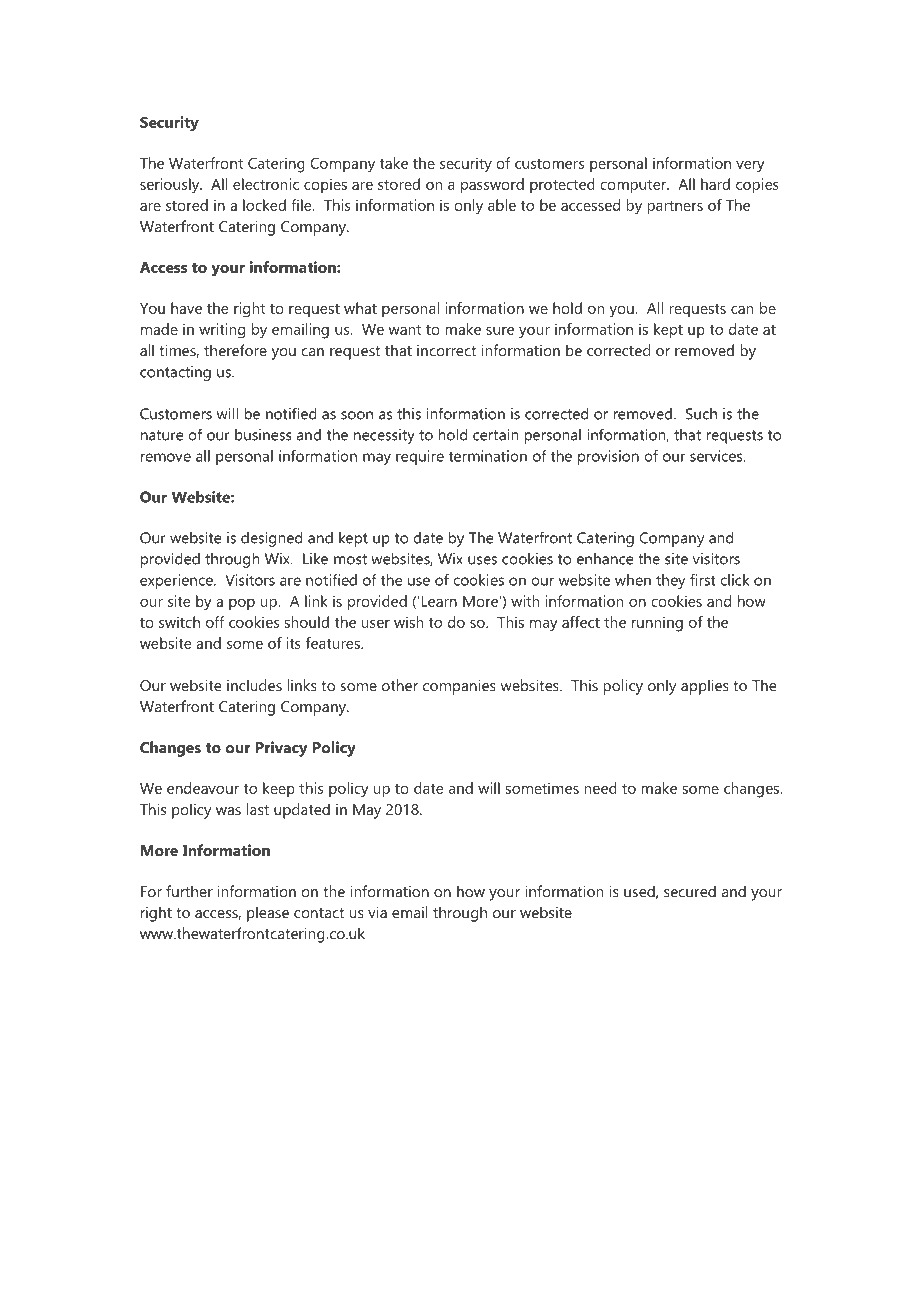 The image size is (924, 1308). I want to click on password, so click(492, 186).
